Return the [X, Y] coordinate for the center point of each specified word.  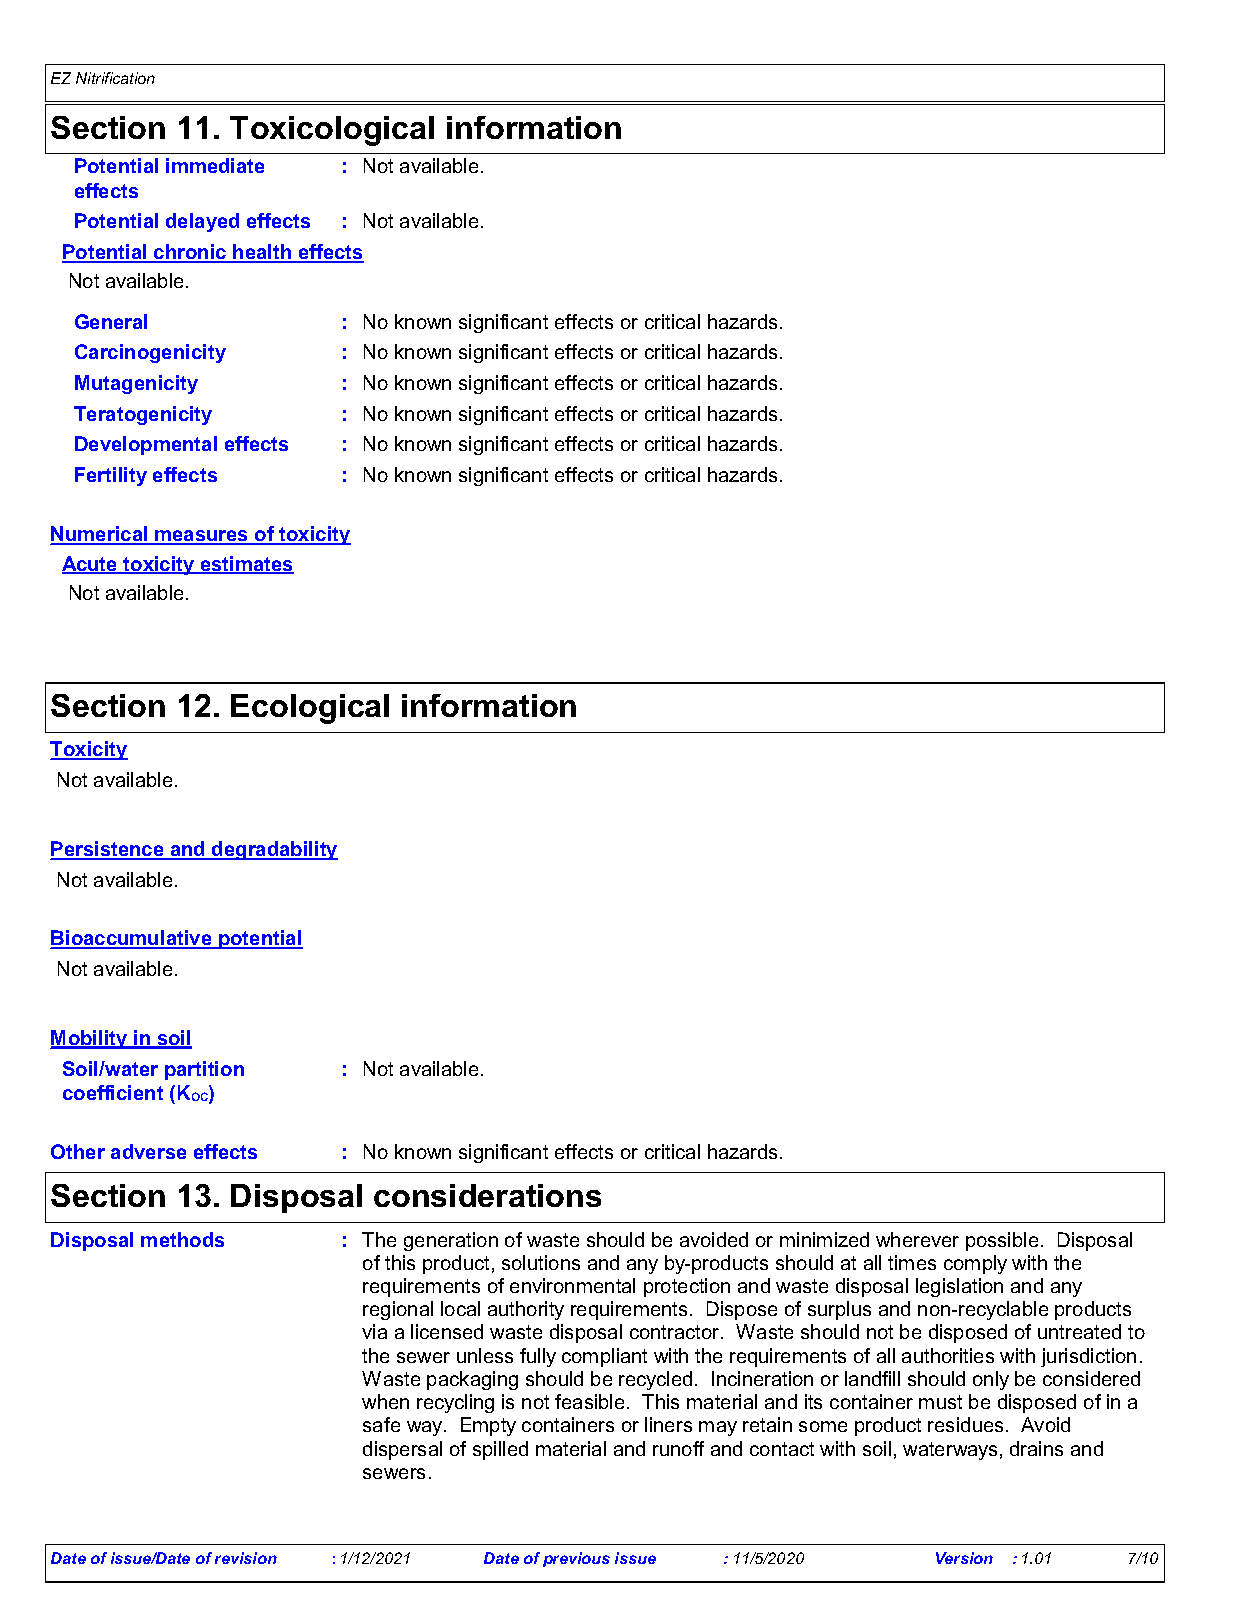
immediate [215, 165]
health [263, 253]
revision [246, 1558]
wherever [917, 1239]
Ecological [310, 709]
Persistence [108, 850]
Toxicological [332, 131]
